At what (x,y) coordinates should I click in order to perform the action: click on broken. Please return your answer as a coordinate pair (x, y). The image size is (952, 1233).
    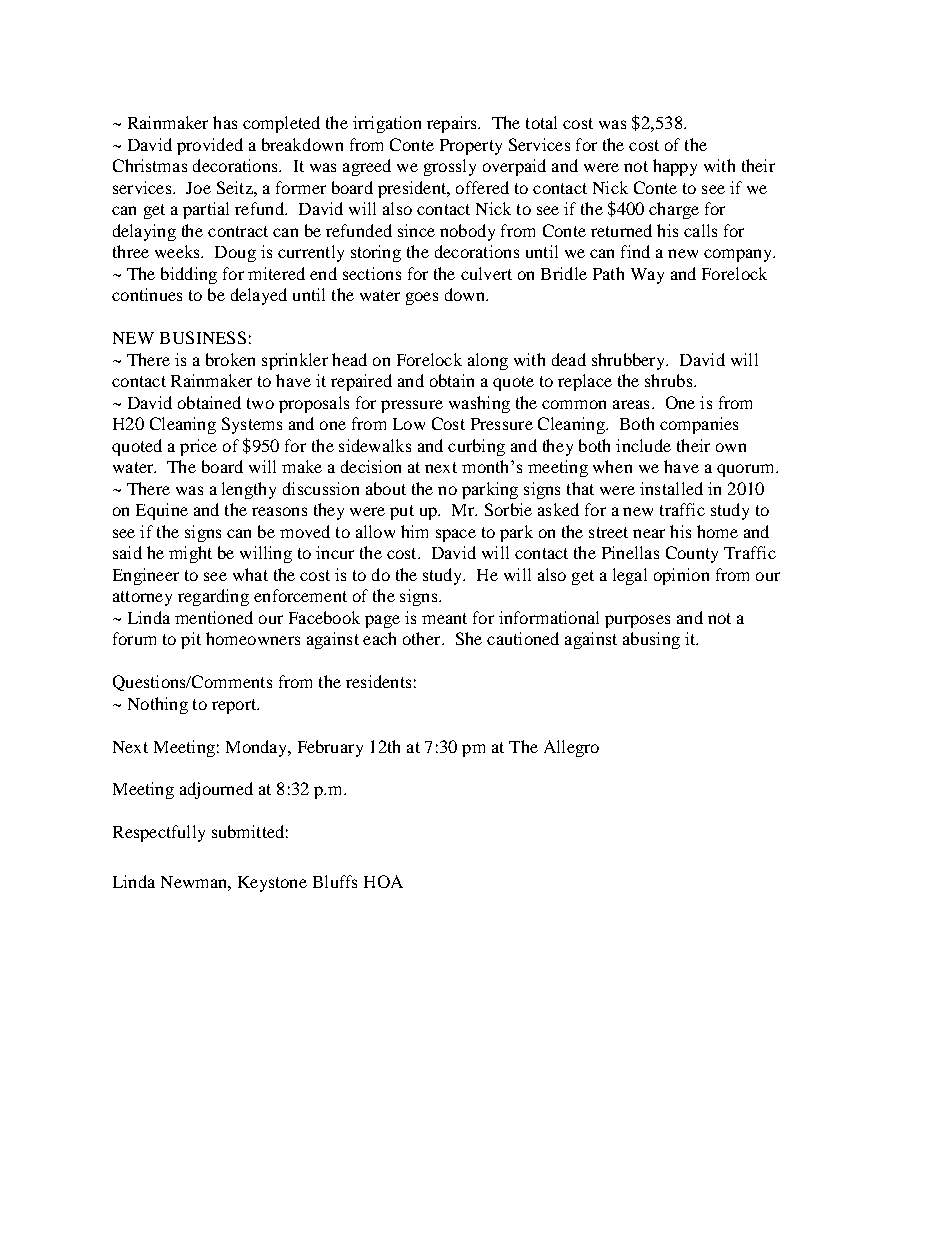
    Looking at the image, I should click on (230, 359).
